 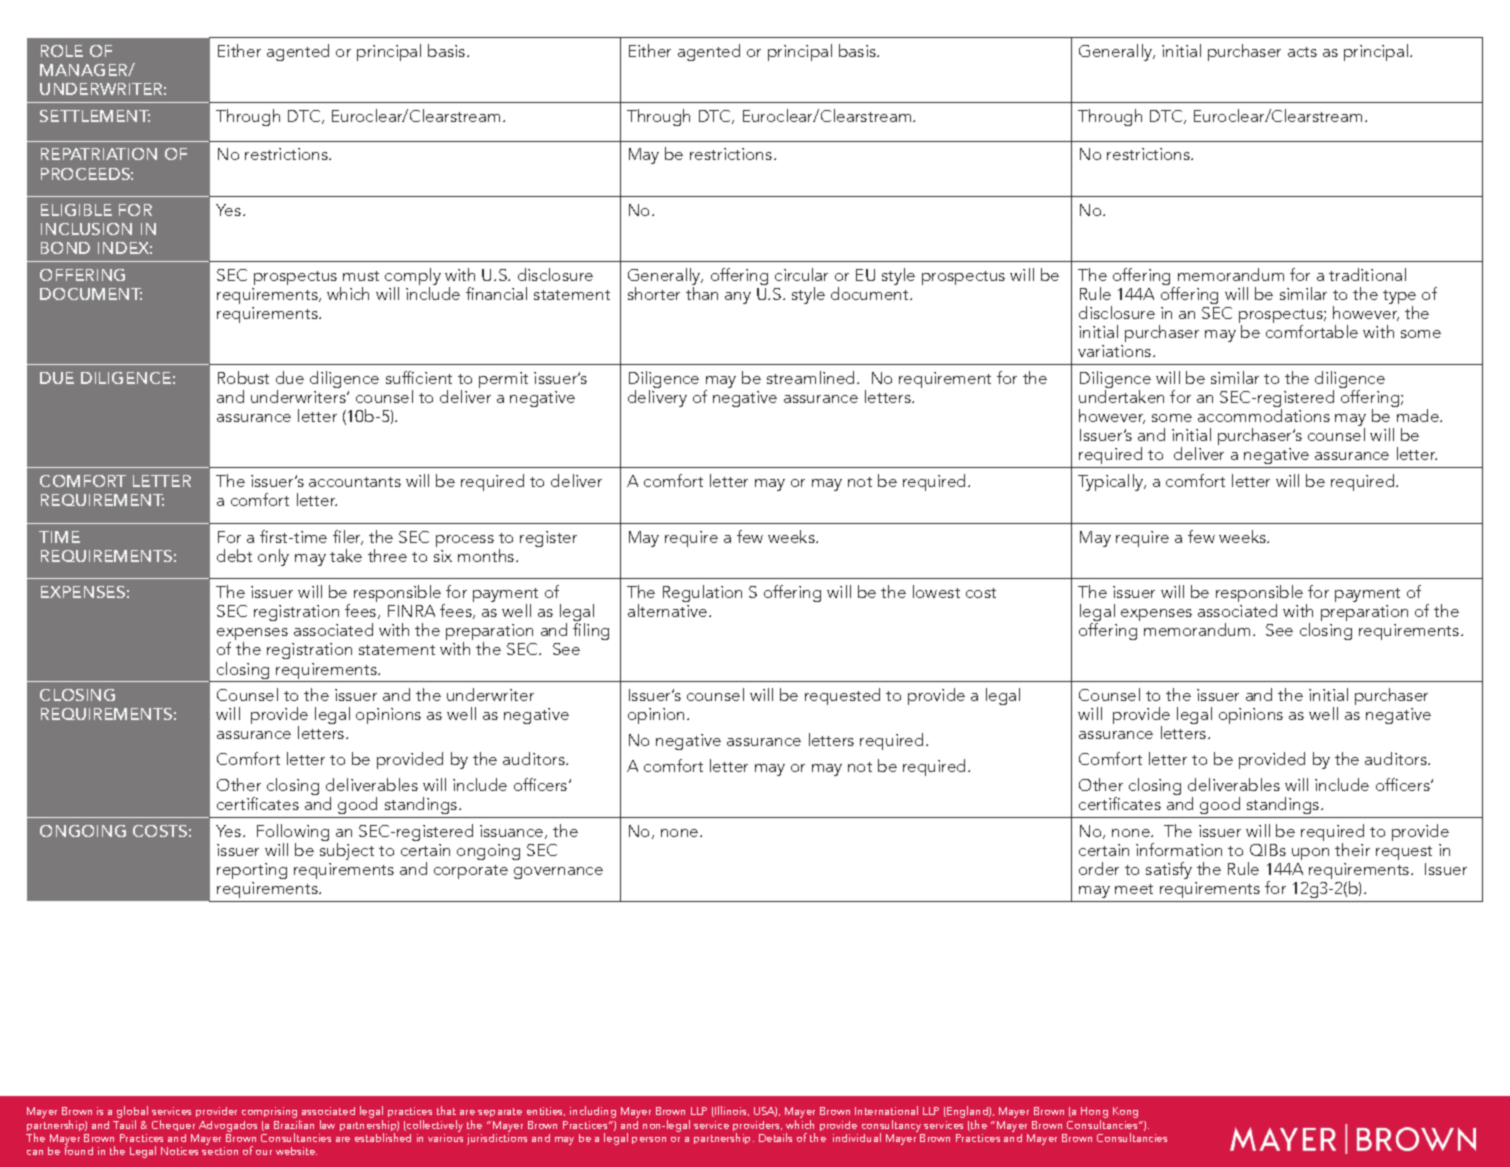 What do you see at coordinates (1302, 52) in the page?
I see `acts` at bounding box center [1302, 52].
